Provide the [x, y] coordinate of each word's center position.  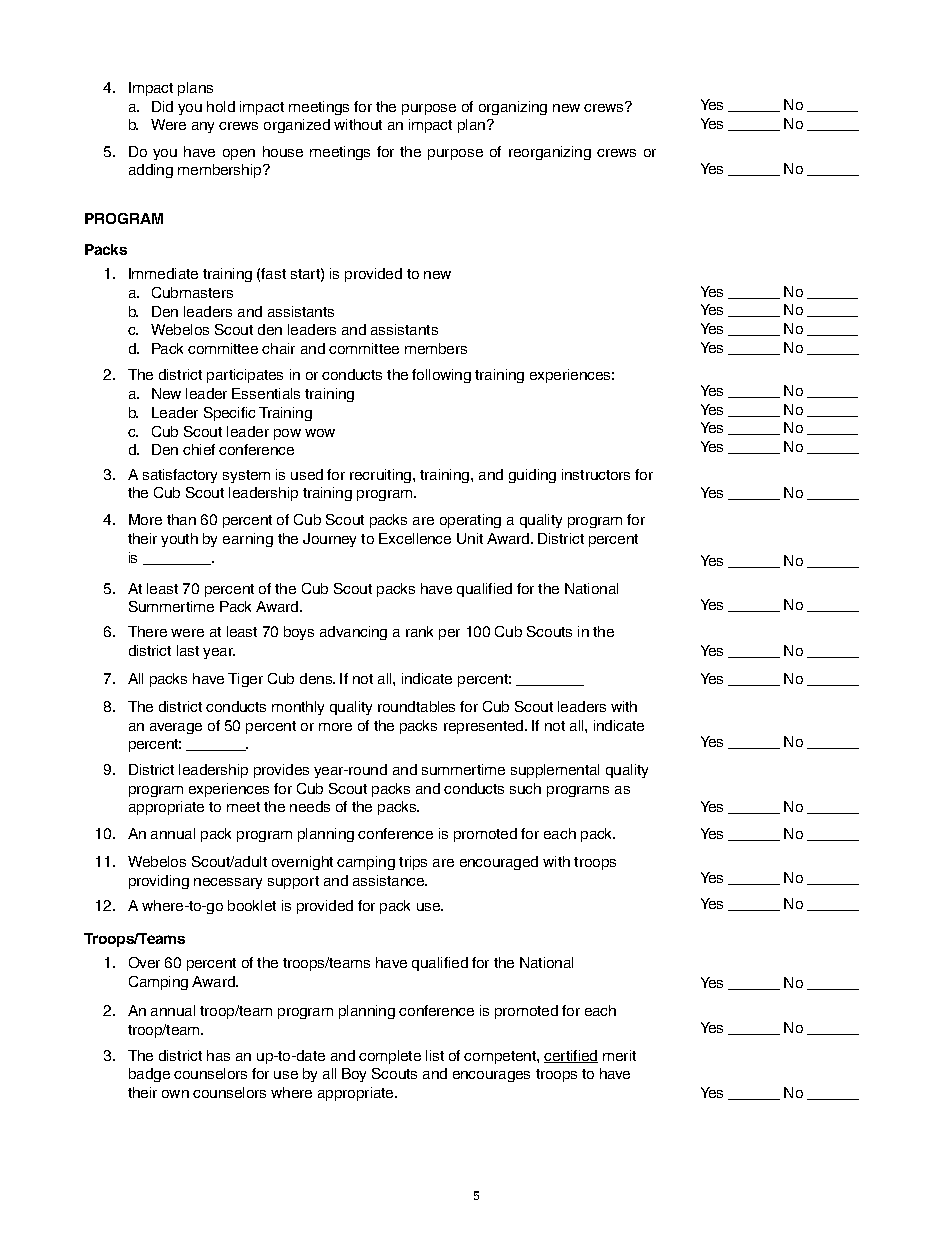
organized [297, 126]
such [525, 788]
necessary [228, 883]
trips [413, 863]
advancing [353, 633]
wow [320, 433]
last [188, 650]
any [203, 127]
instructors [596, 474]
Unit [470, 538]
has [218, 1055]
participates [245, 376]
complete [390, 1057]
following [441, 376]
